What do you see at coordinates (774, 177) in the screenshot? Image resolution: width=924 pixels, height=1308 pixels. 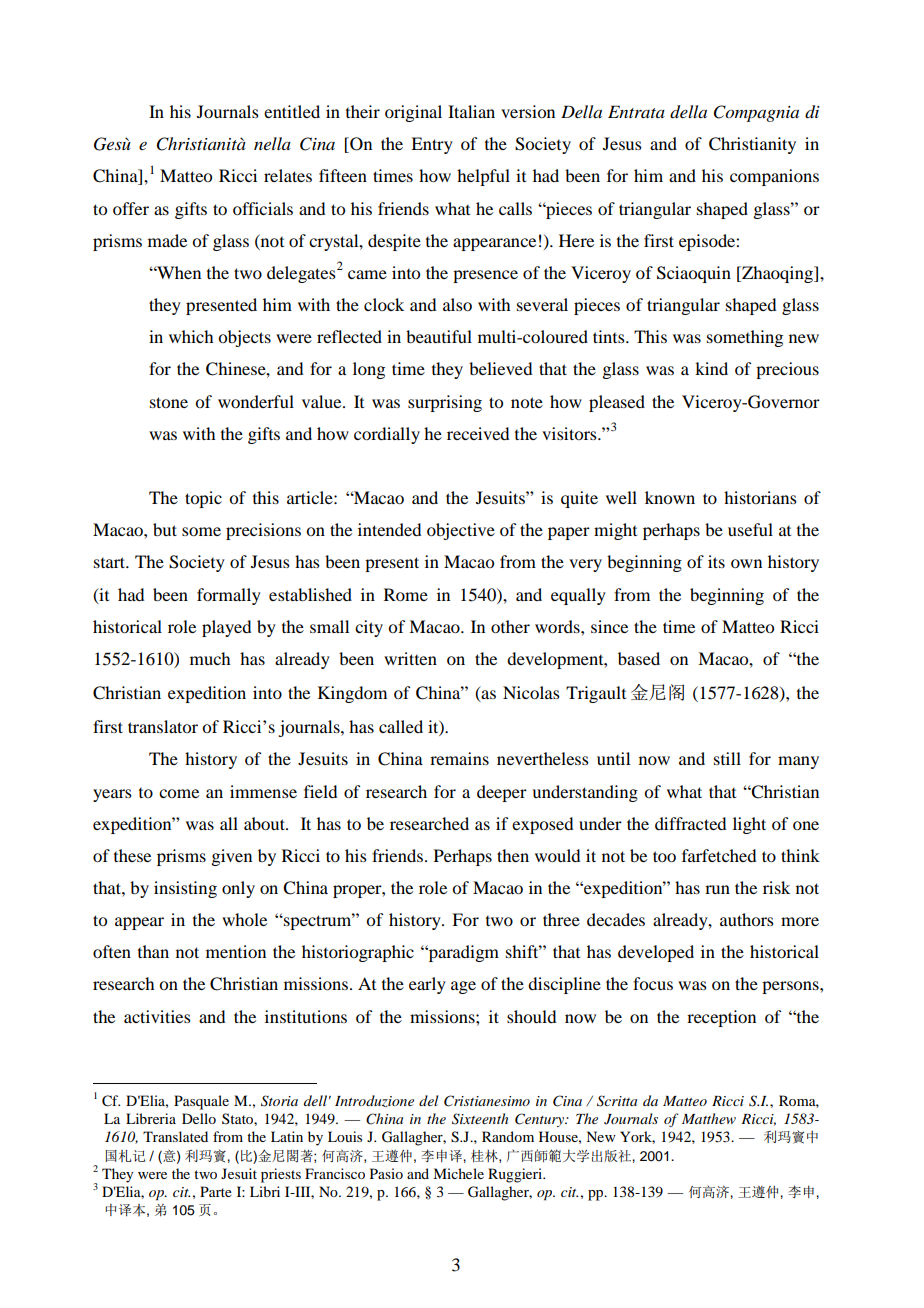 I see `companions` at bounding box center [774, 177].
